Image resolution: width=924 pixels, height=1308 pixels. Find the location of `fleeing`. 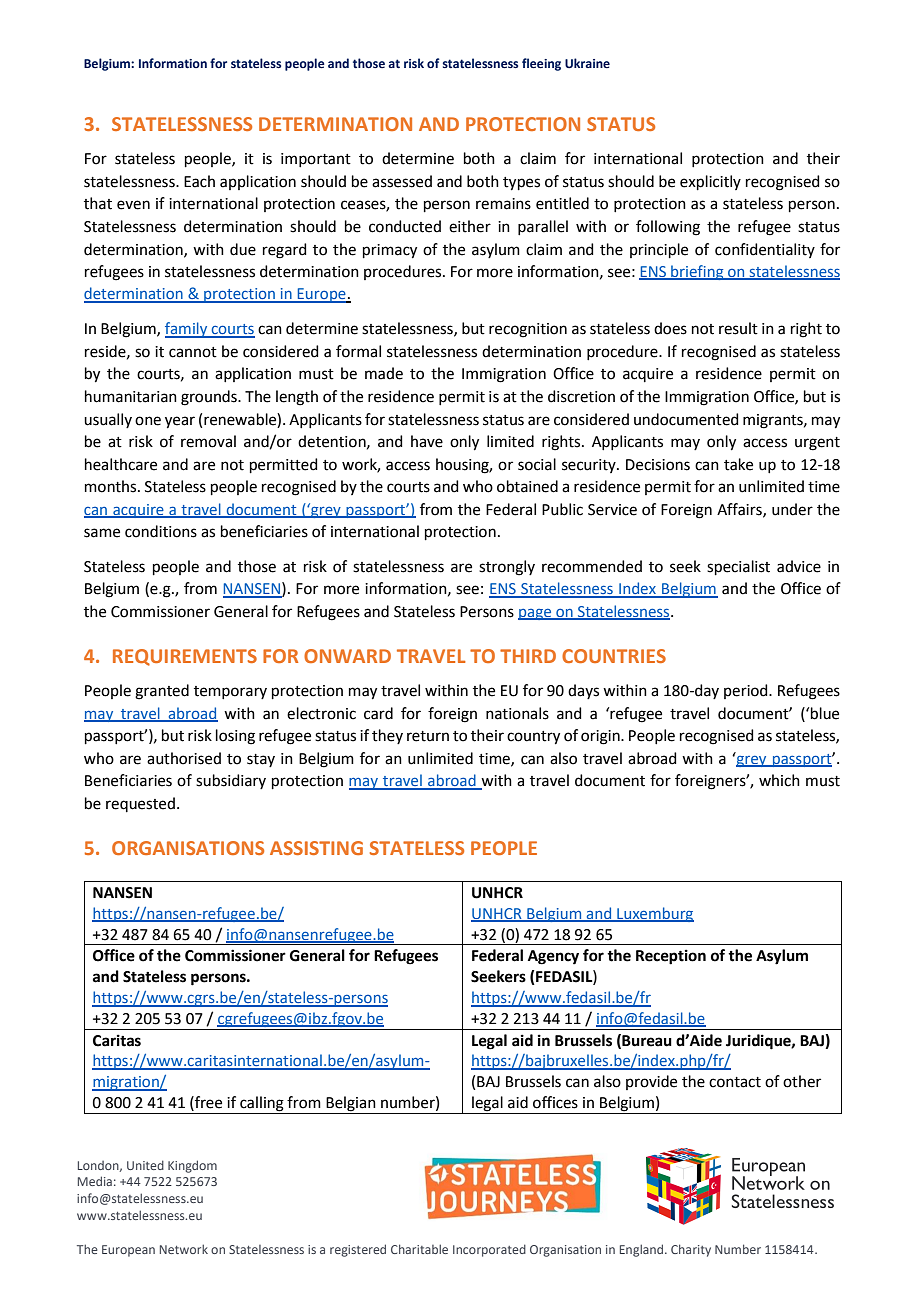

fleeing is located at coordinates (541, 64).
